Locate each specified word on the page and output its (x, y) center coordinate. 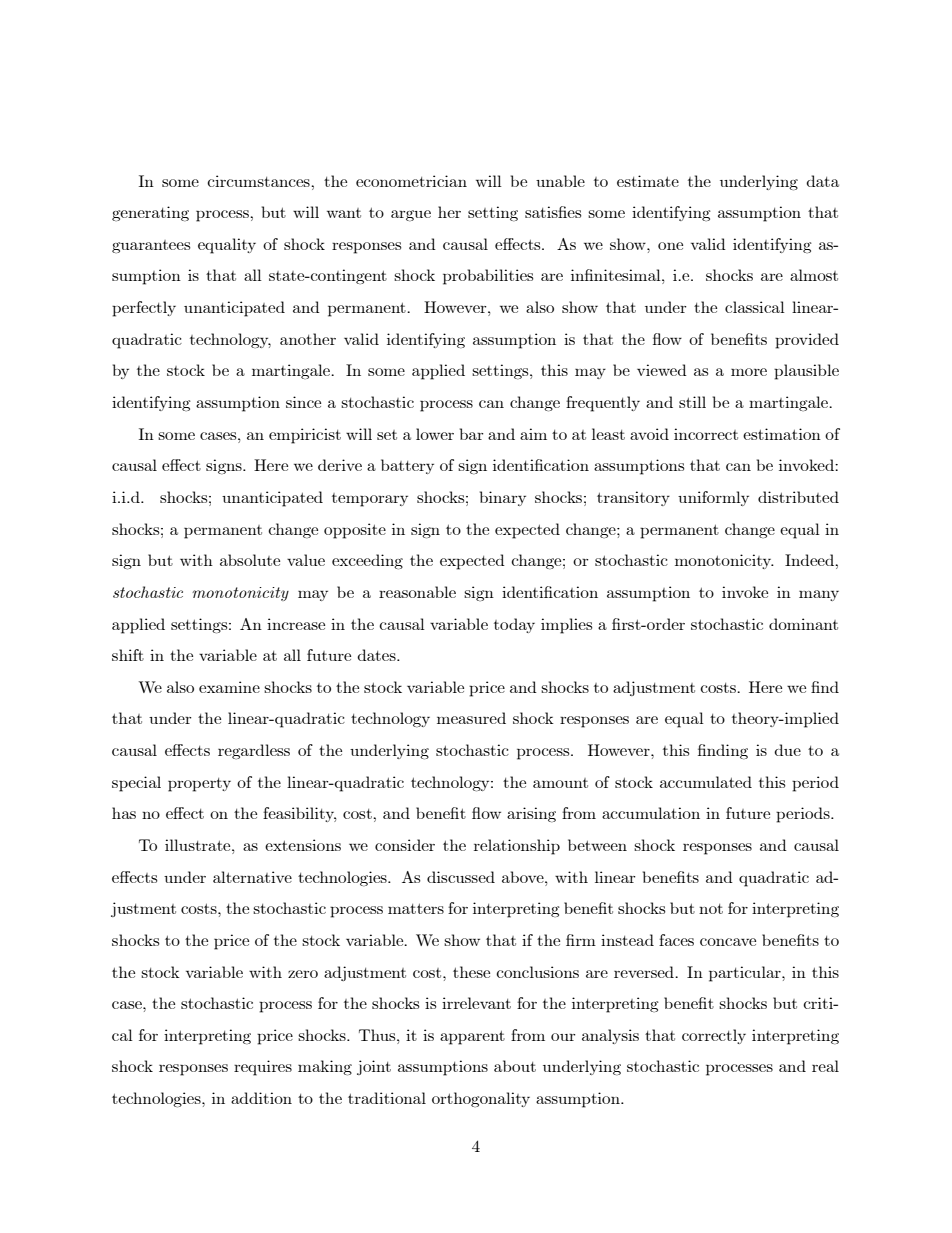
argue (411, 215)
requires (263, 1068)
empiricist (305, 436)
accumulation (651, 813)
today (514, 625)
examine (229, 687)
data (822, 181)
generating (150, 213)
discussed (461, 877)
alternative (252, 877)
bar (471, 434)
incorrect (706, 434)
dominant (803, 624)
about (515, 1066)
